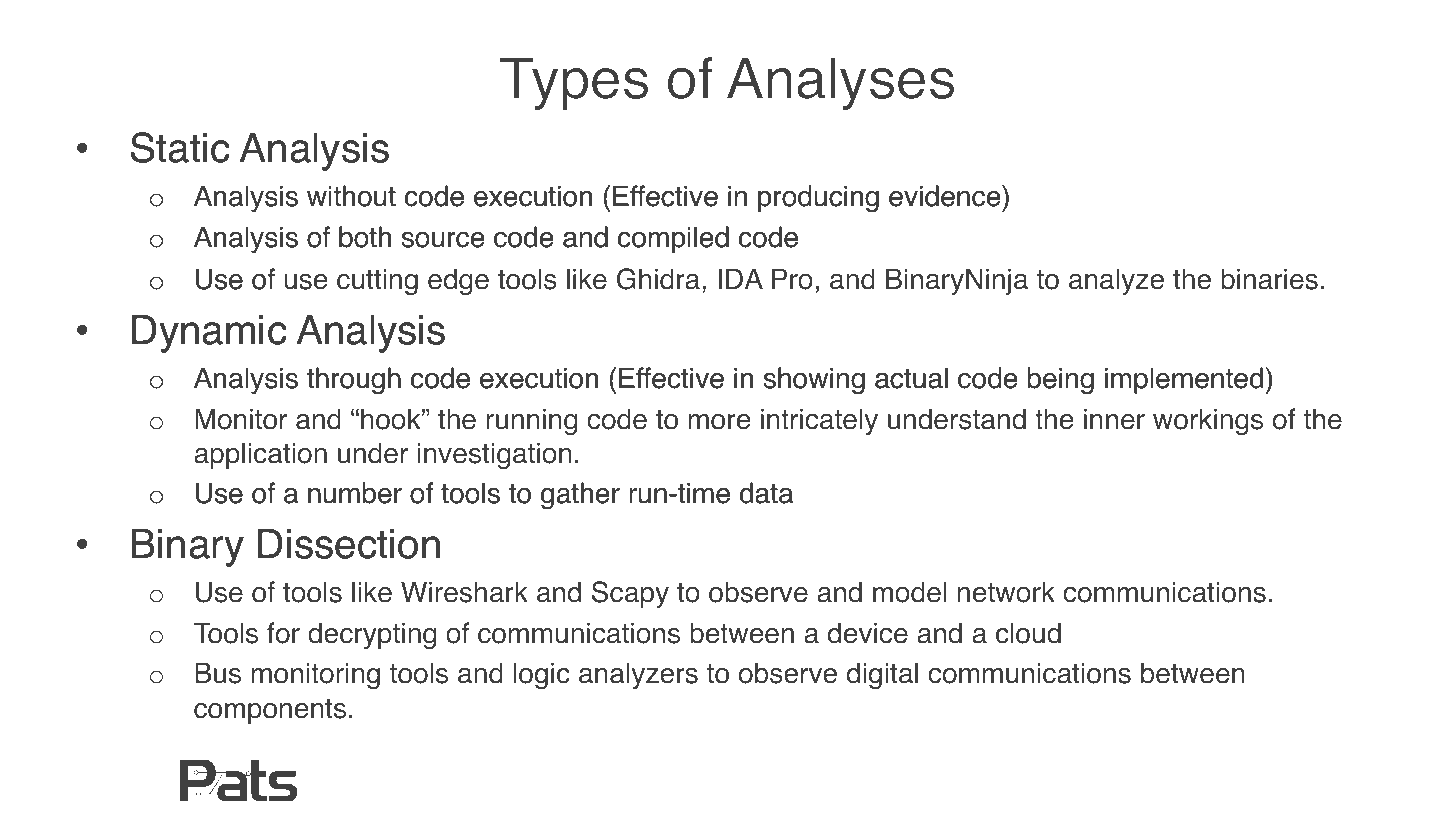  Describe the element at coordinates (840, 83) in the screenshot. I see `Analyses` at that location.
